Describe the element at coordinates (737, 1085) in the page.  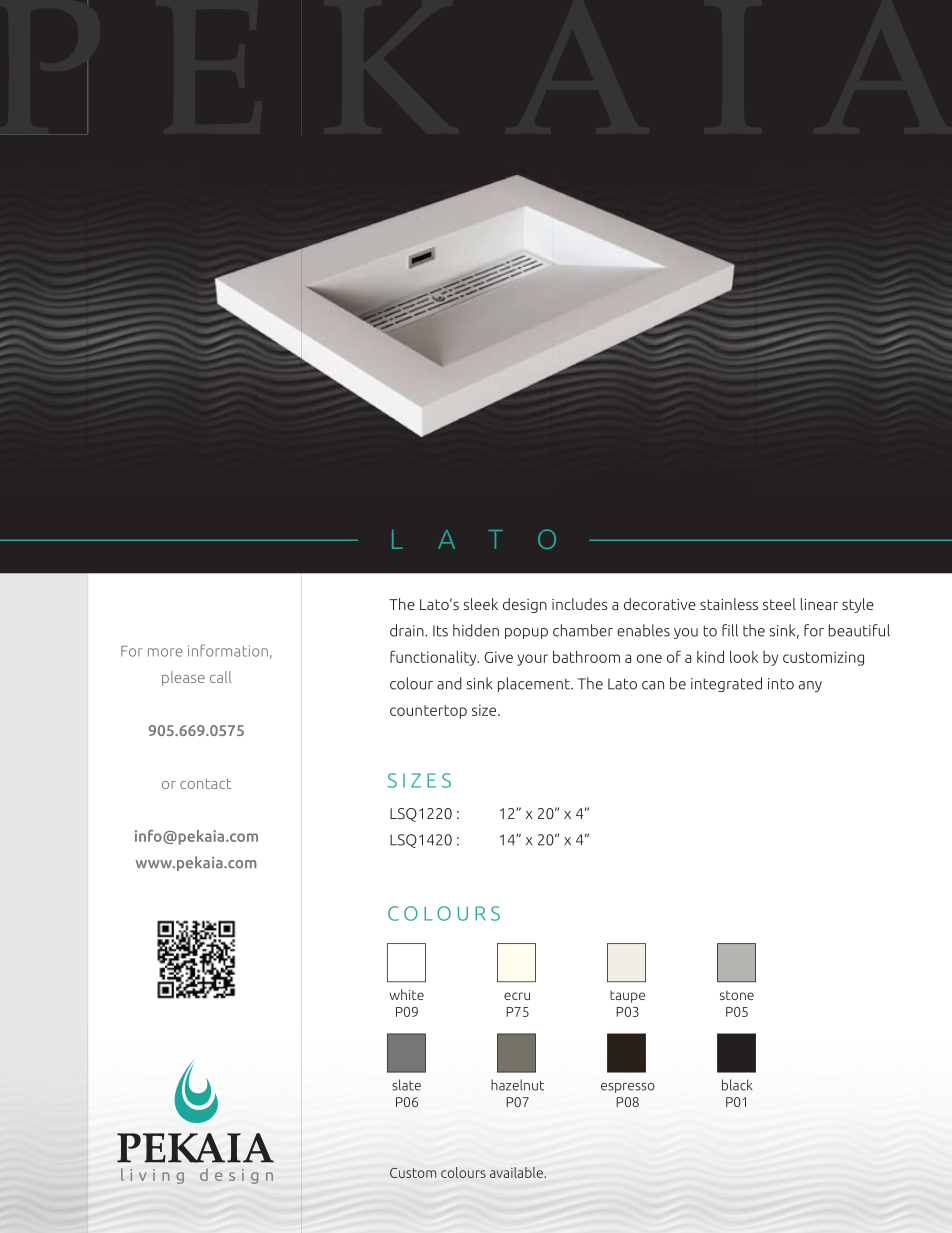
I see `black` at that location.
